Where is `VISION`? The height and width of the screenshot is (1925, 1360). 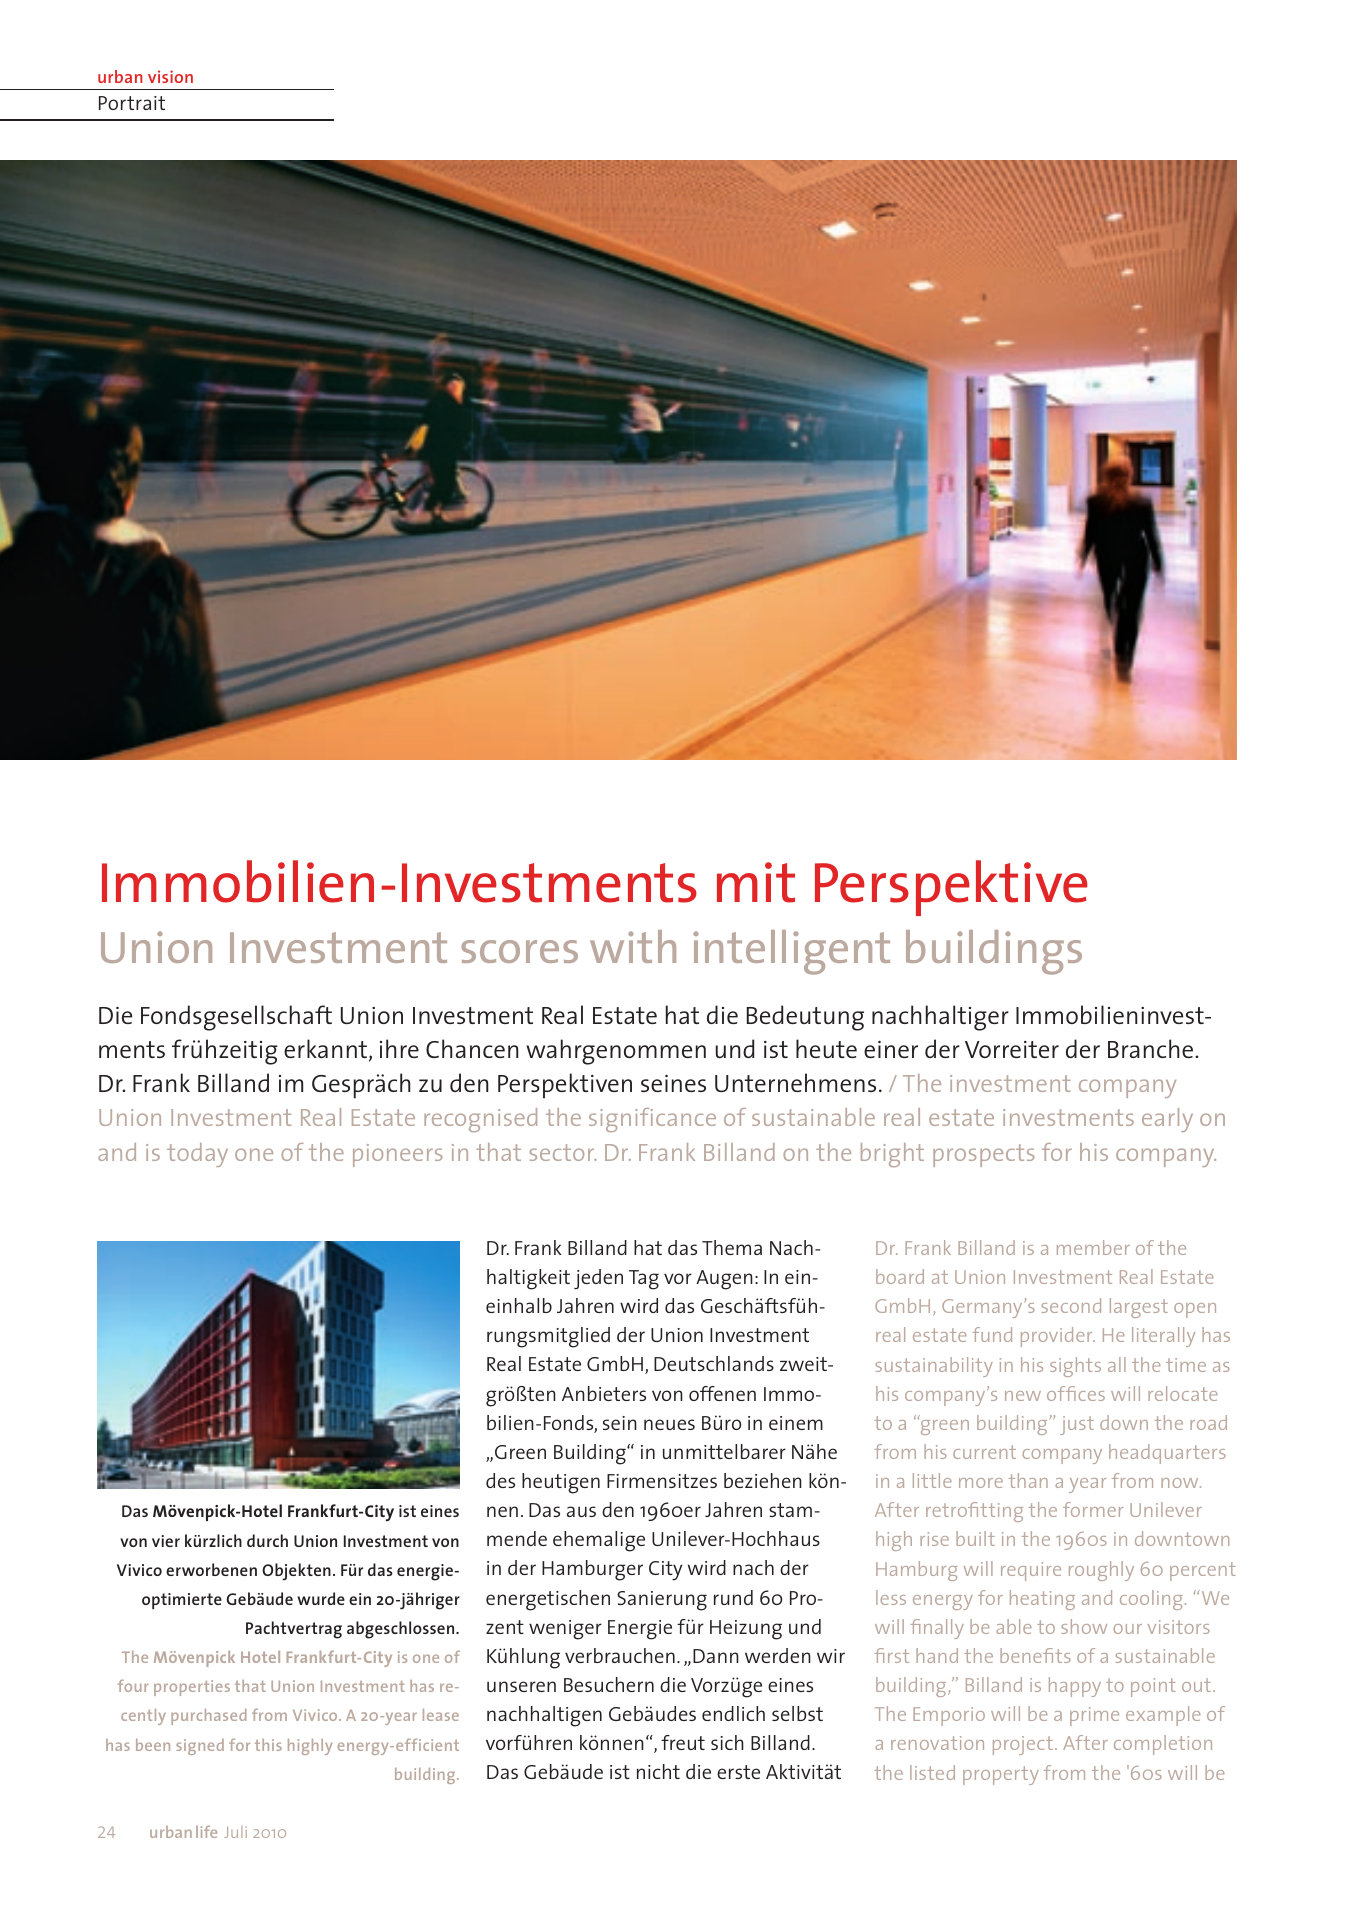
VISION is located at coordinates (170, 76).
